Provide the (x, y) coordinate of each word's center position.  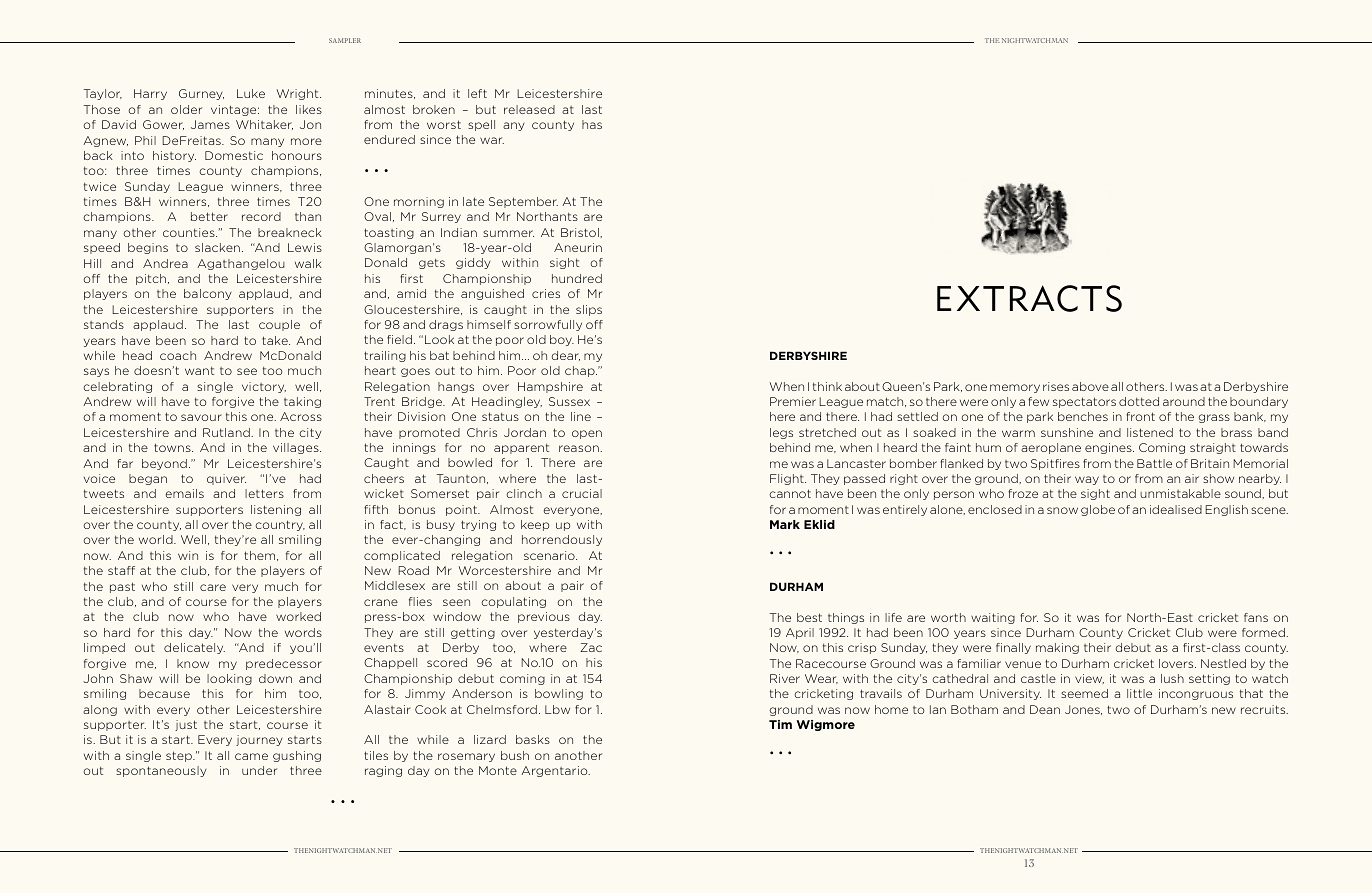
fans (1256, 617)
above (1090, 386)
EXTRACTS (1029, 298)
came (251, 756)
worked (298, 616)
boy (562, 340)
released (529, 109)
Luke (251, 93)
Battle (1154, 463)
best (809, 617)
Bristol (581, 232)
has (592, 124)
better (209, 216)
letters (264, 493)
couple (279, 325)
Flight (788, 479)
